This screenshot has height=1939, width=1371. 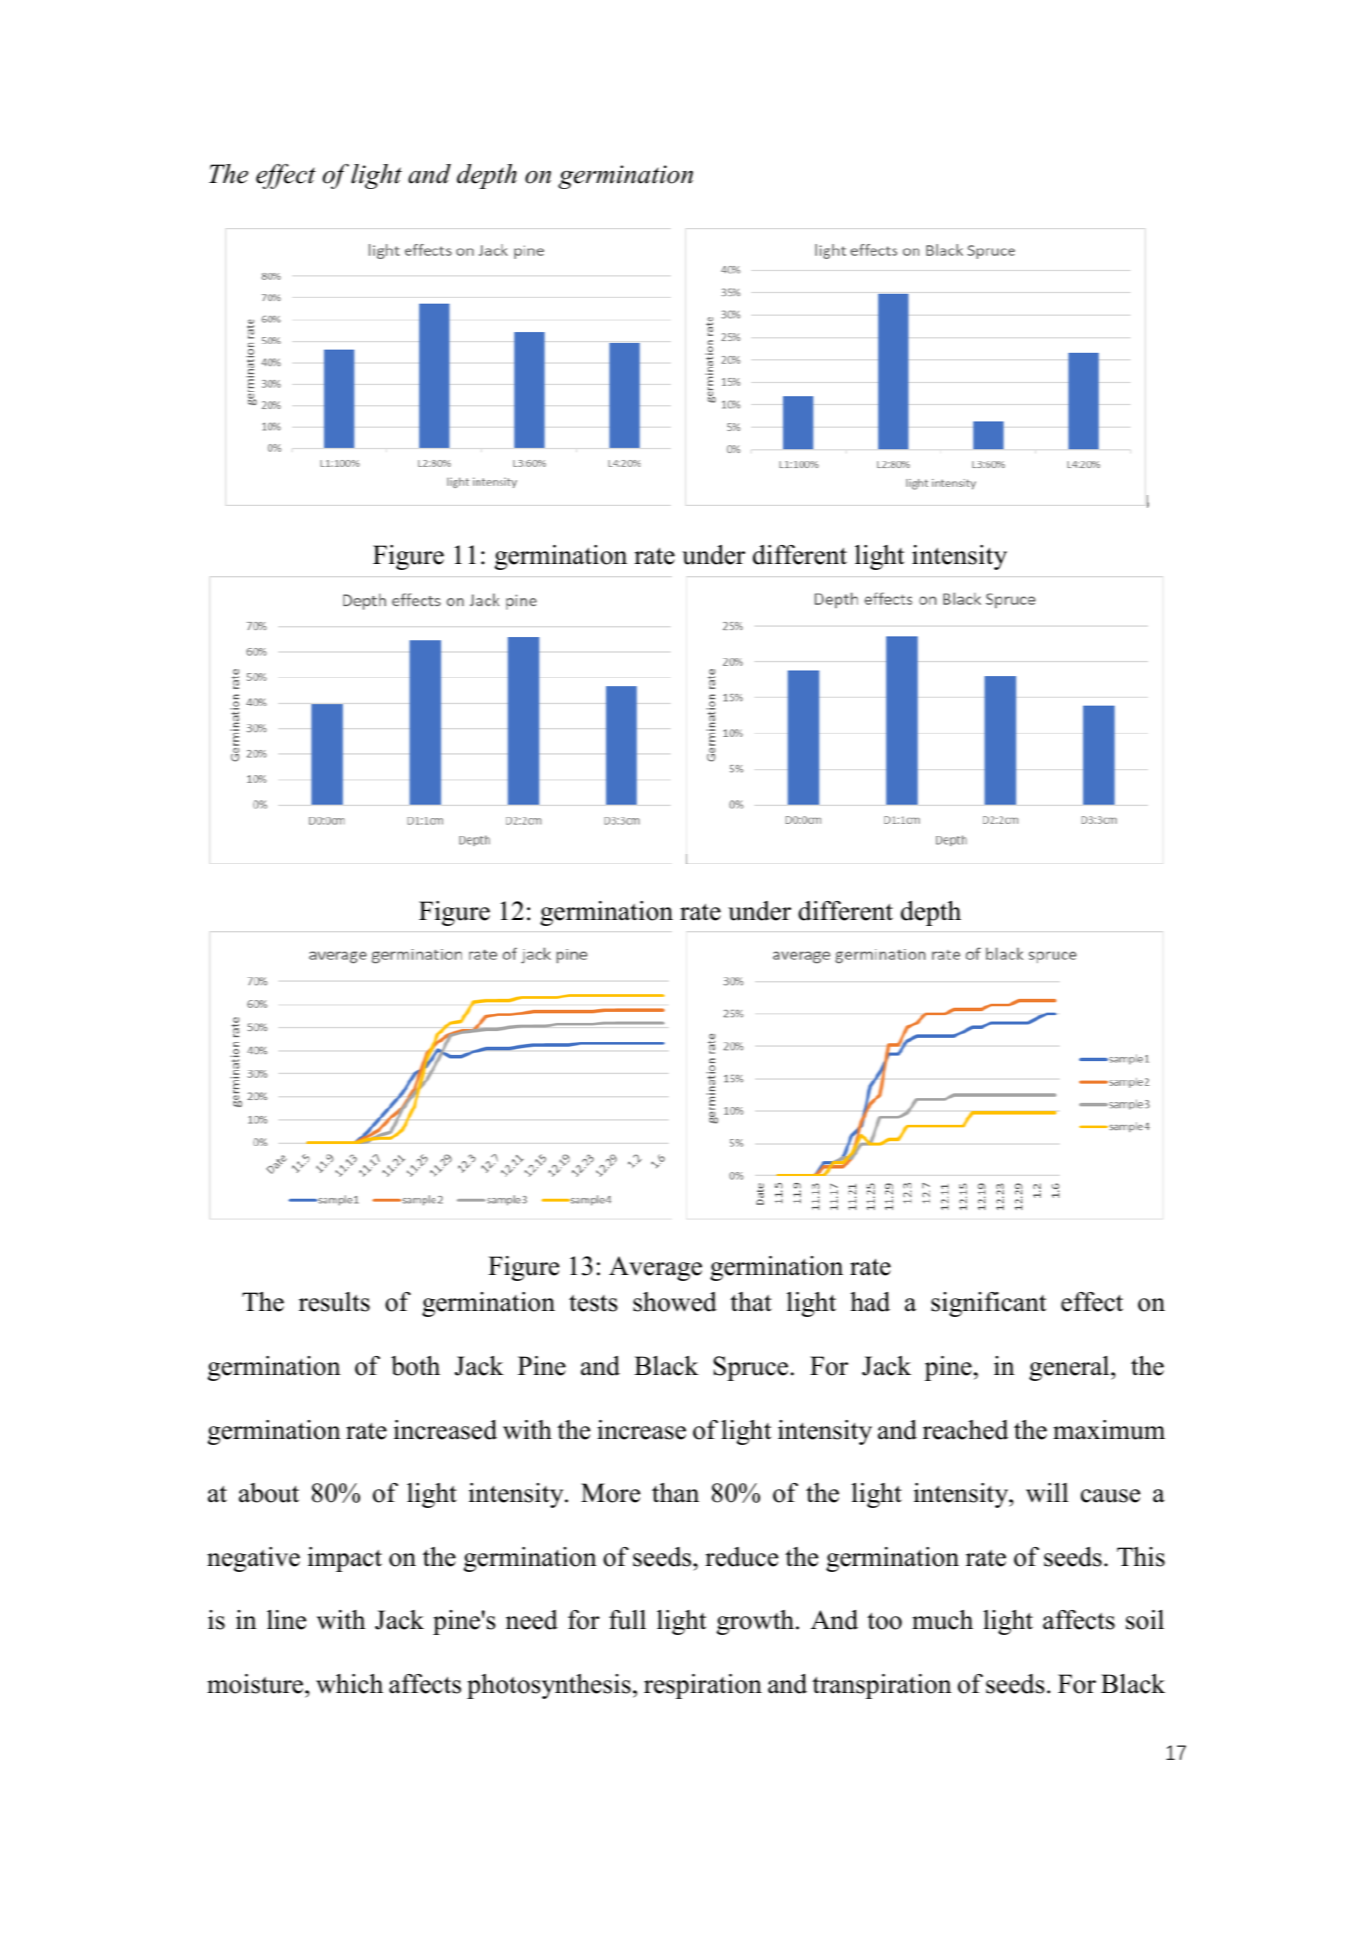 What do you see at coordinates (1047, 1493) in the screenshot?
I see `will` at bounding box center [1047, 1493].
